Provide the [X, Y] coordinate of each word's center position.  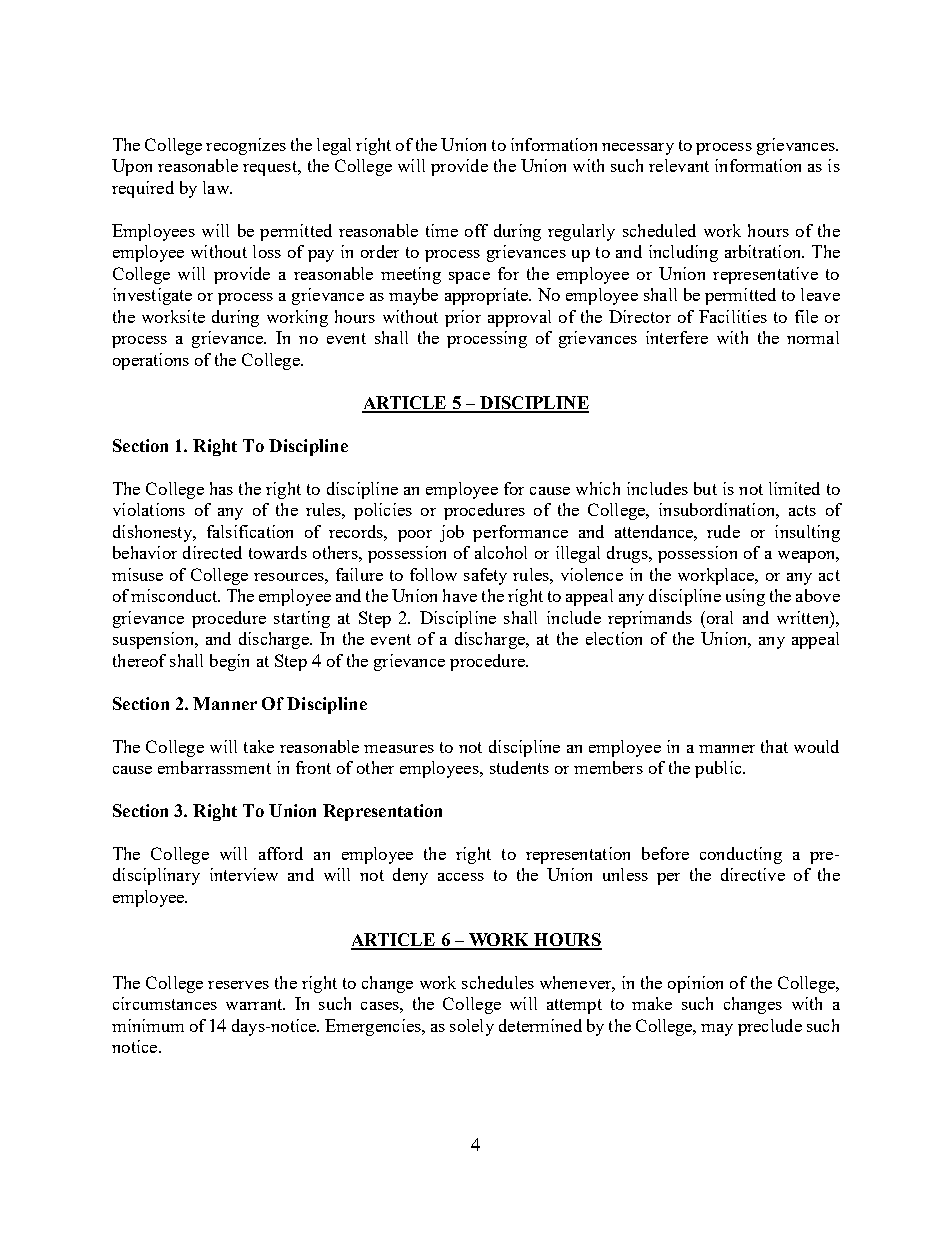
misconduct [175, 595]
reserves [238, 985]
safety [485, 576]
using [745, 597]
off [476, 230]
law [217, 187]
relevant [679, 165]
